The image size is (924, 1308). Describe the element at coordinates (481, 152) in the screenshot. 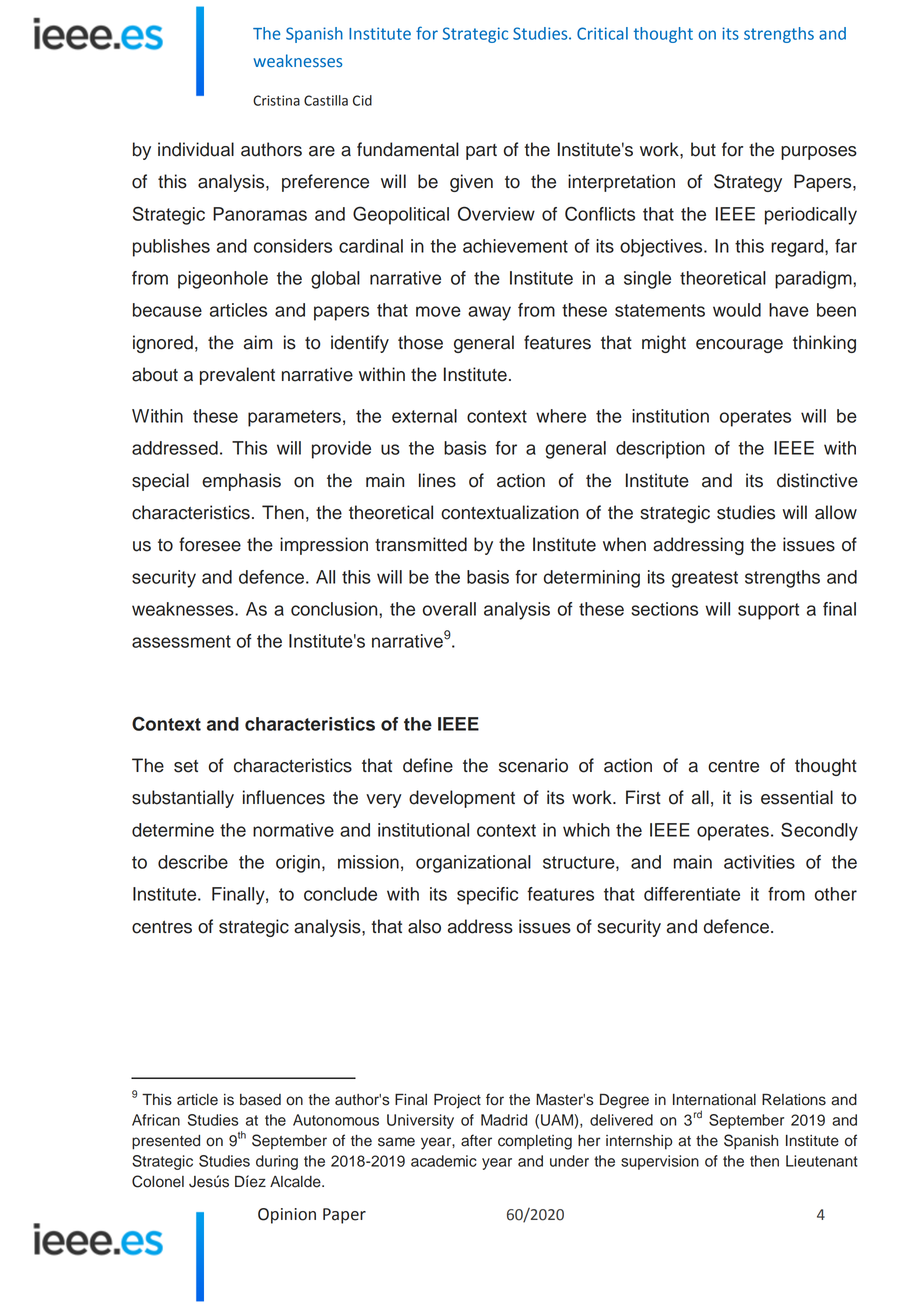

I see `part` at that location.
